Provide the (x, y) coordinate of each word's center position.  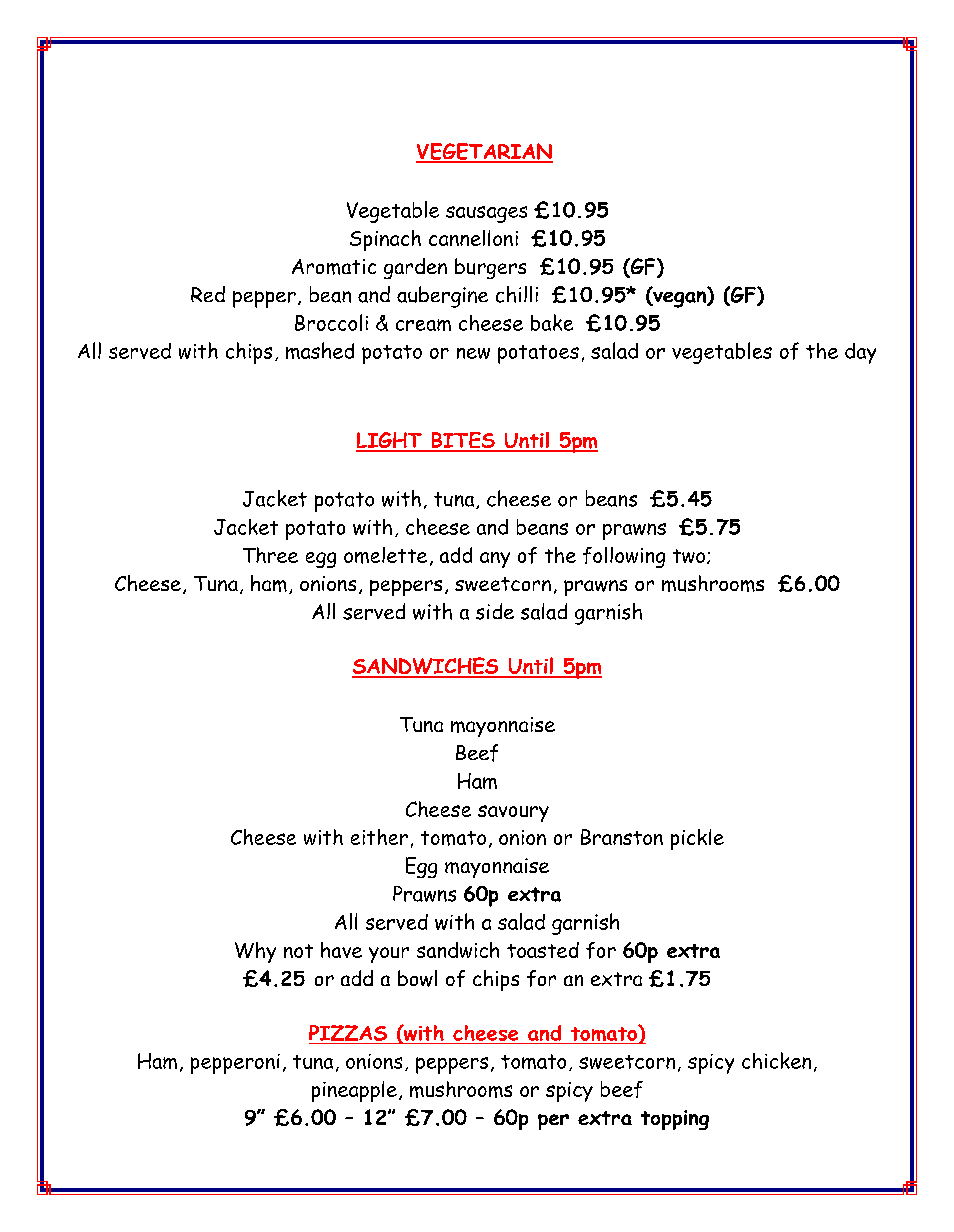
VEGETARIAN (484, 152)
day (860, 353)
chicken (776, 1060)
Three (270, 555)
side (495, 611)
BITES (463, 441)
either (379, 837)
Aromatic (334, 267)
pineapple (354, 1091)
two (689, 556)
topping (675, 1120)
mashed (320, 350)
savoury (513, 813)
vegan (680, 299)
